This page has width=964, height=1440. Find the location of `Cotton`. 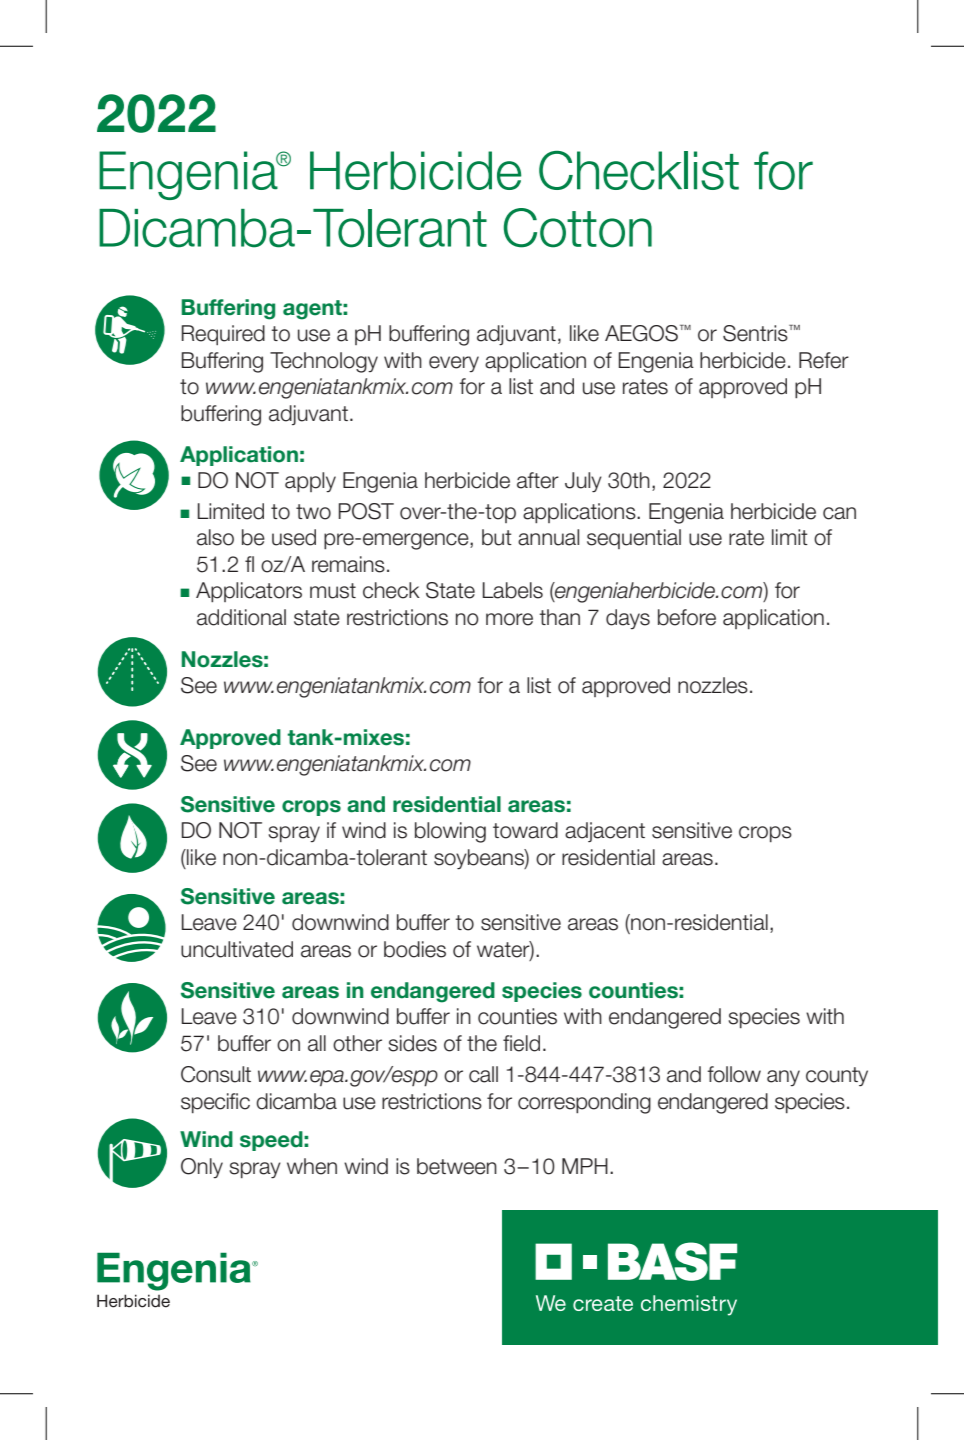

Cotton is located at coordinates (578, 228).
